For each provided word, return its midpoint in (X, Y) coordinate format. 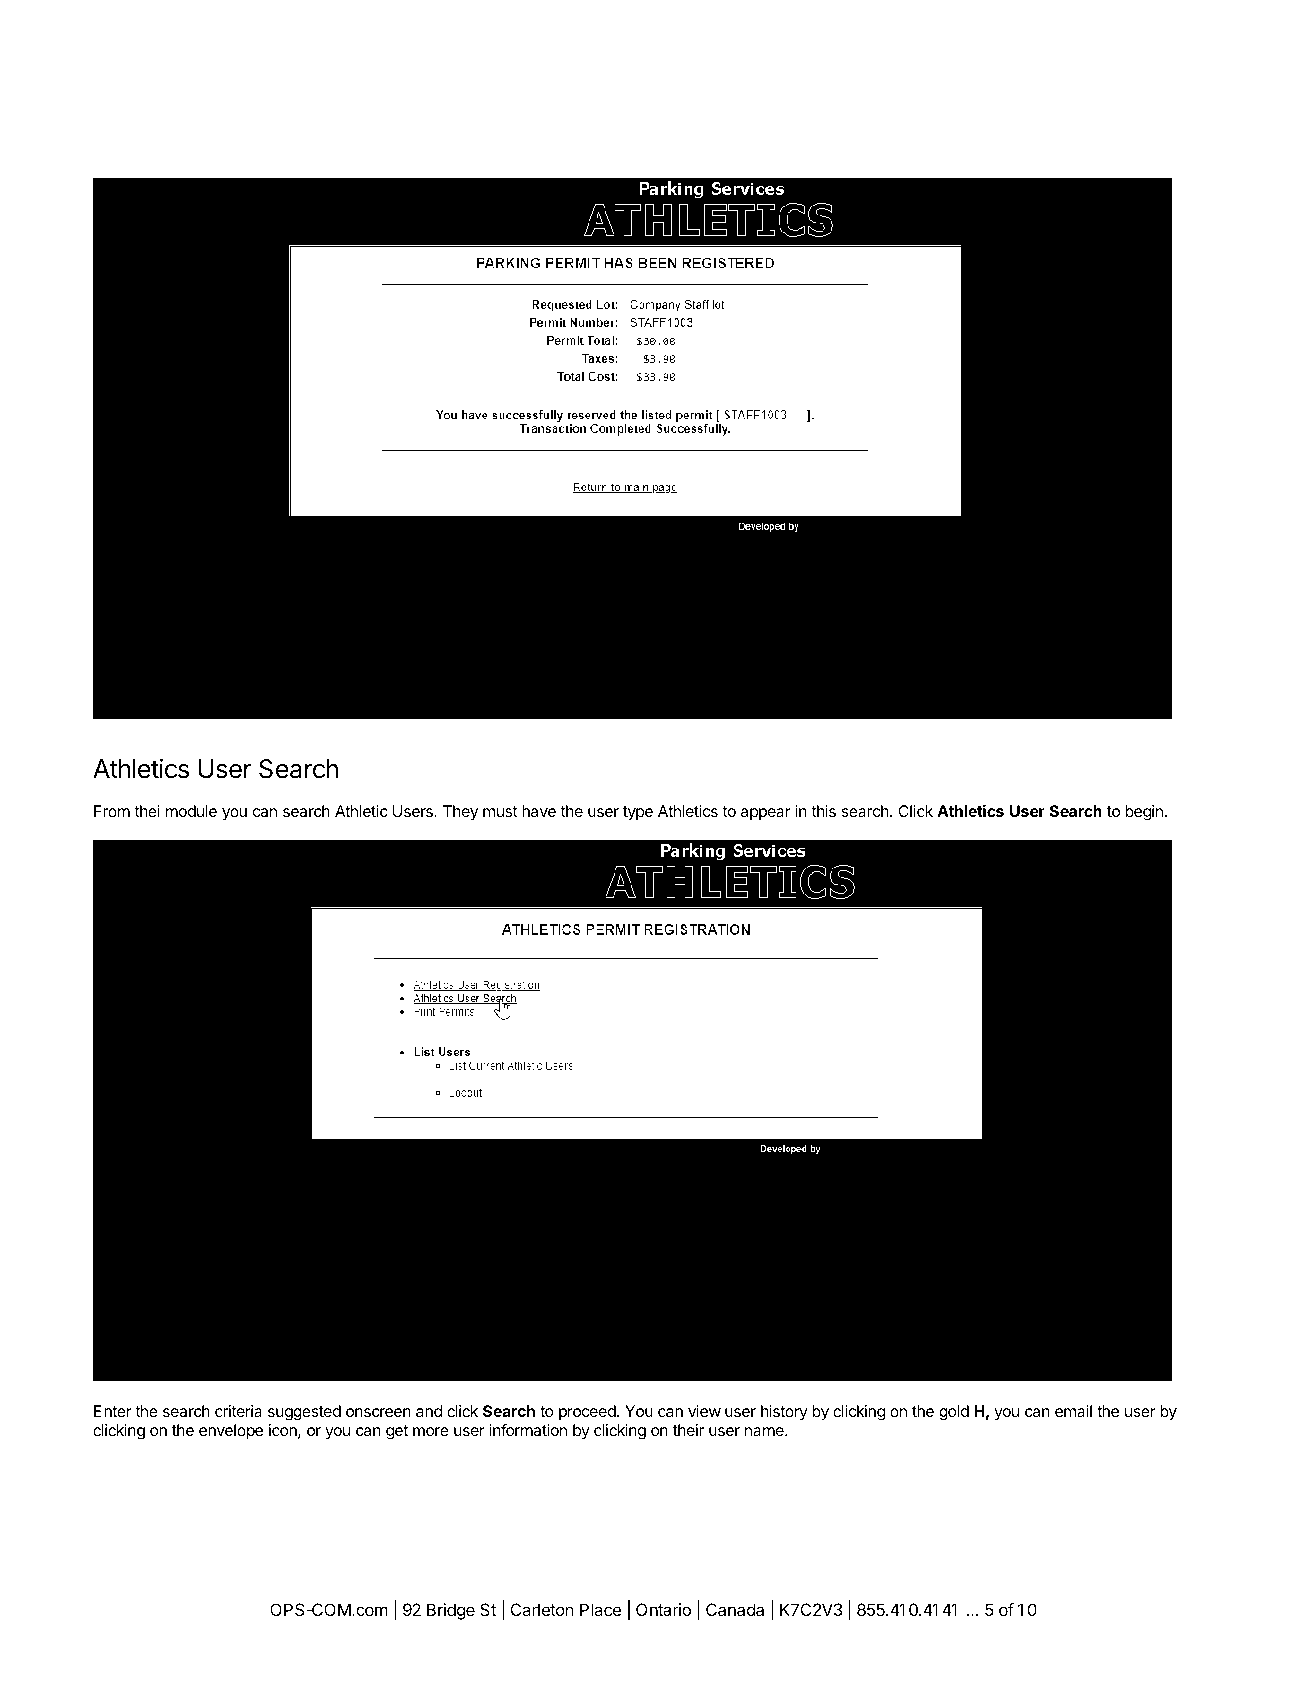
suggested (304, 1413)
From (112, 811)
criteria (238, 1411)
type (638, 813)
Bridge (451, 1611)
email (1073, 1411)
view (704, 1411)
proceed (587, 1413)
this (823, 811)
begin (1144, 813)
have (539, 811)
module (191, 811)
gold (954, 1413)
